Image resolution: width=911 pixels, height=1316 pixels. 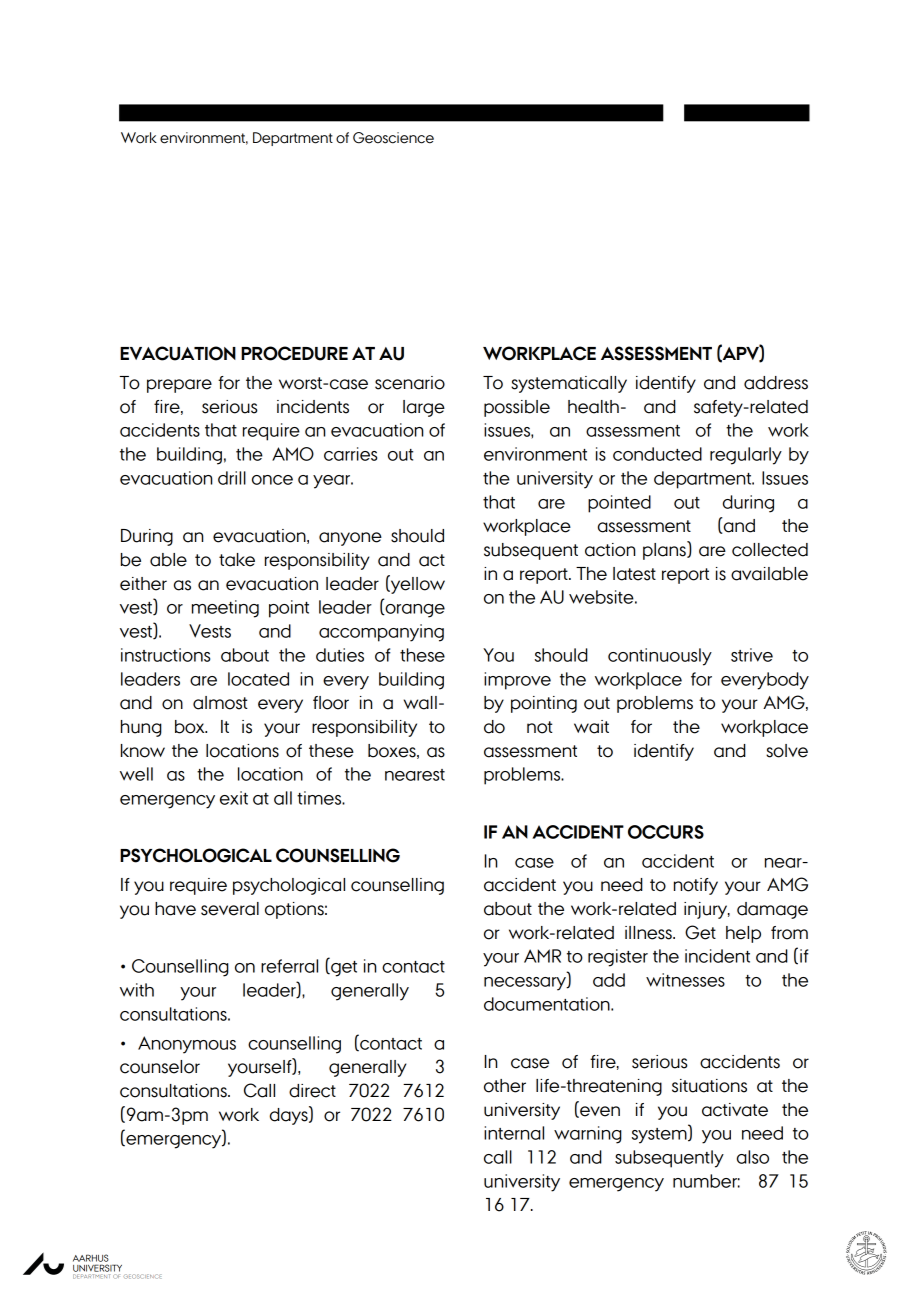 I want to click on exit, so click(x=234, y=798).
